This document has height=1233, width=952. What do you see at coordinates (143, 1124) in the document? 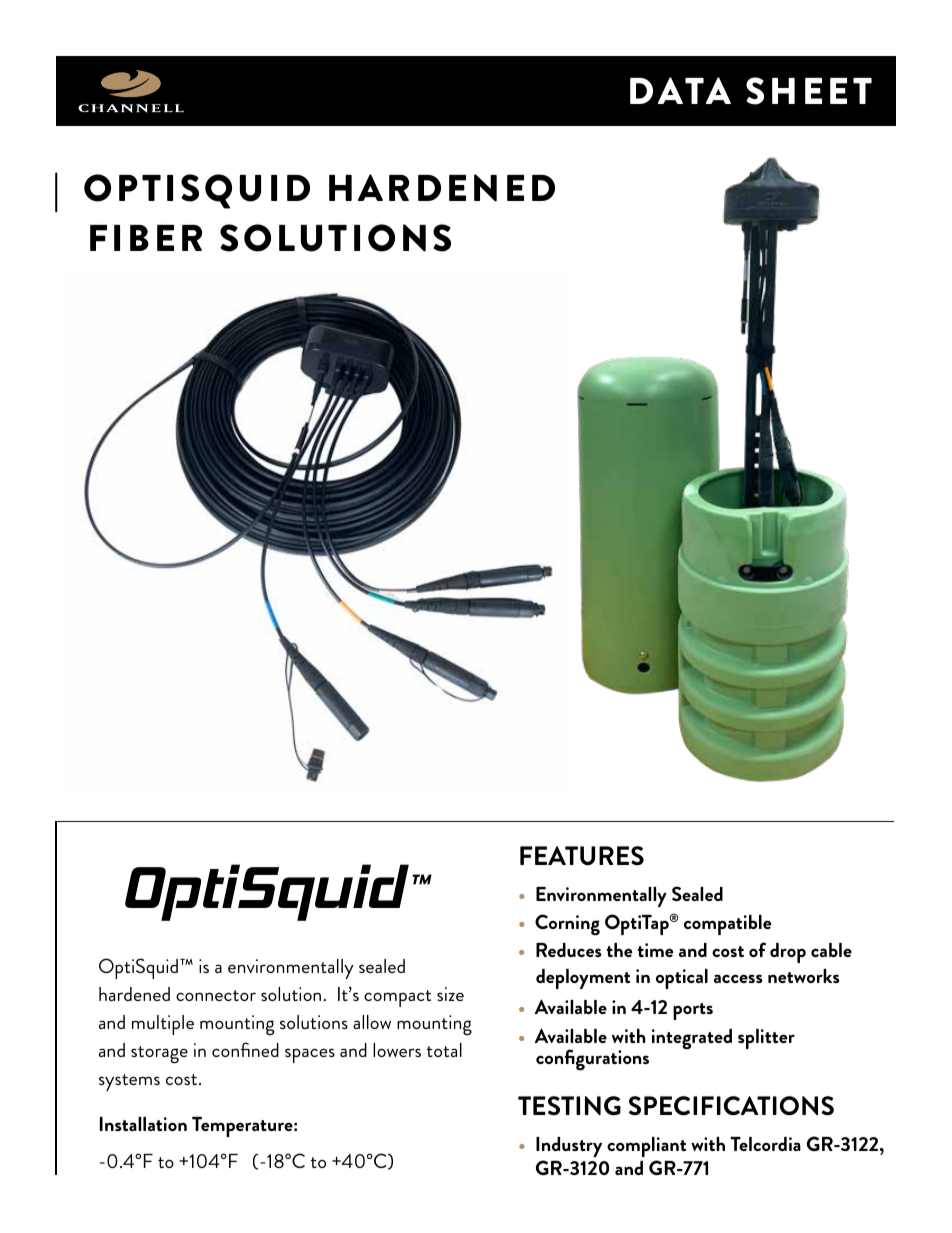
I see `Installation` at bounding box center [143, 1124].
